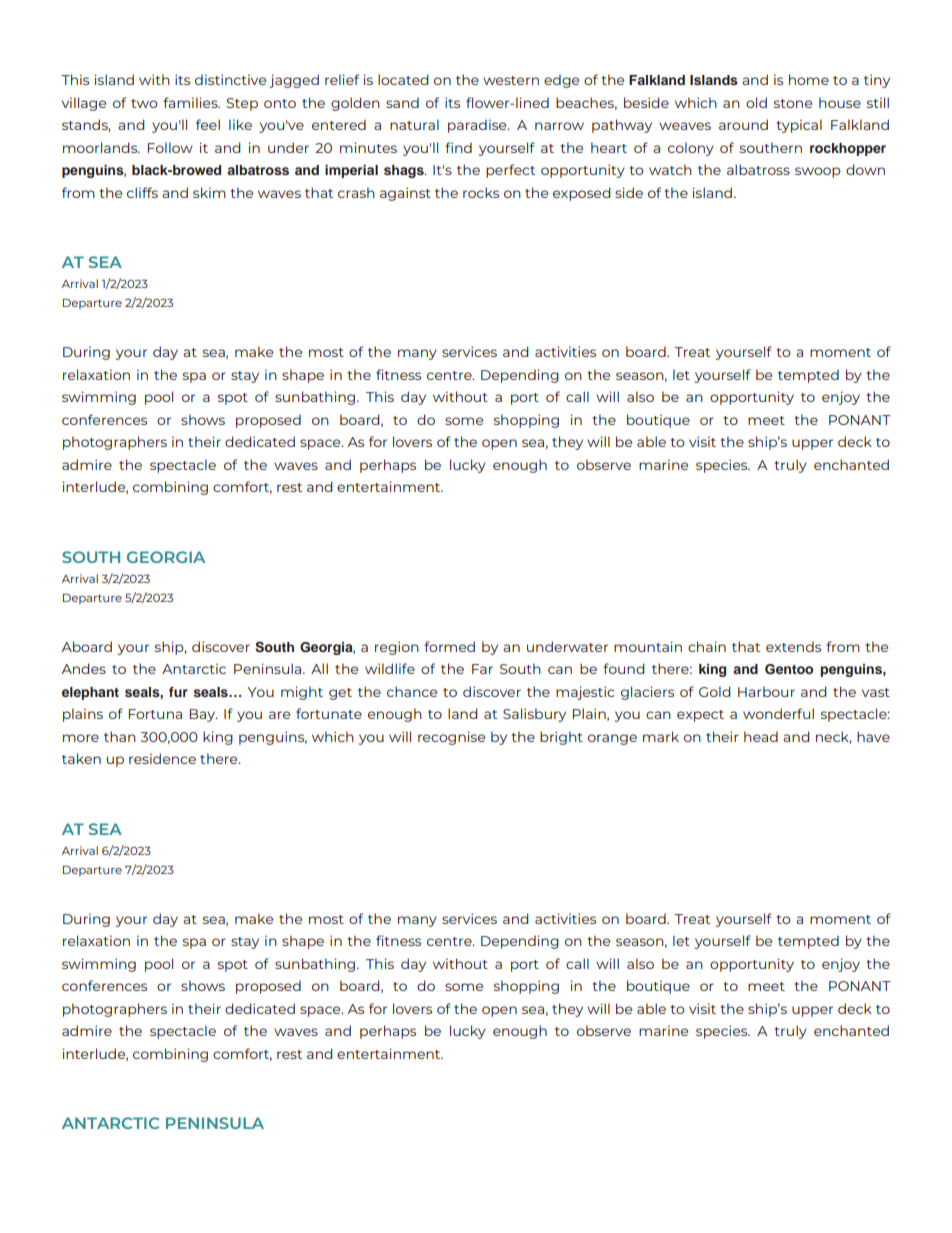 The height and width of the screenshot is (1233, 952). Describe the element at coordinates (191, 102) in the screenshot. I see `families` at that location.
